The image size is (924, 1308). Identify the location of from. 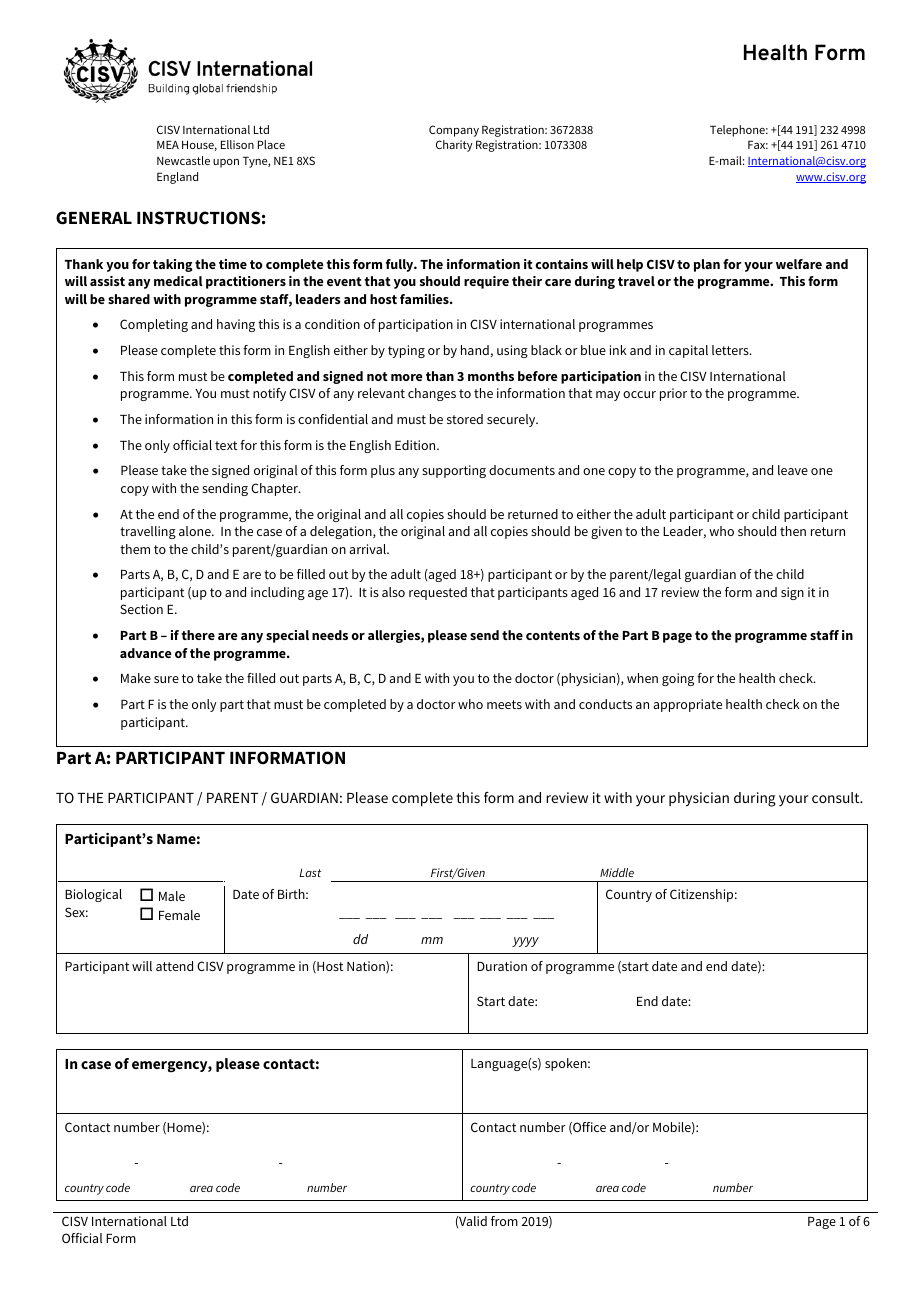
(504, 1221).
